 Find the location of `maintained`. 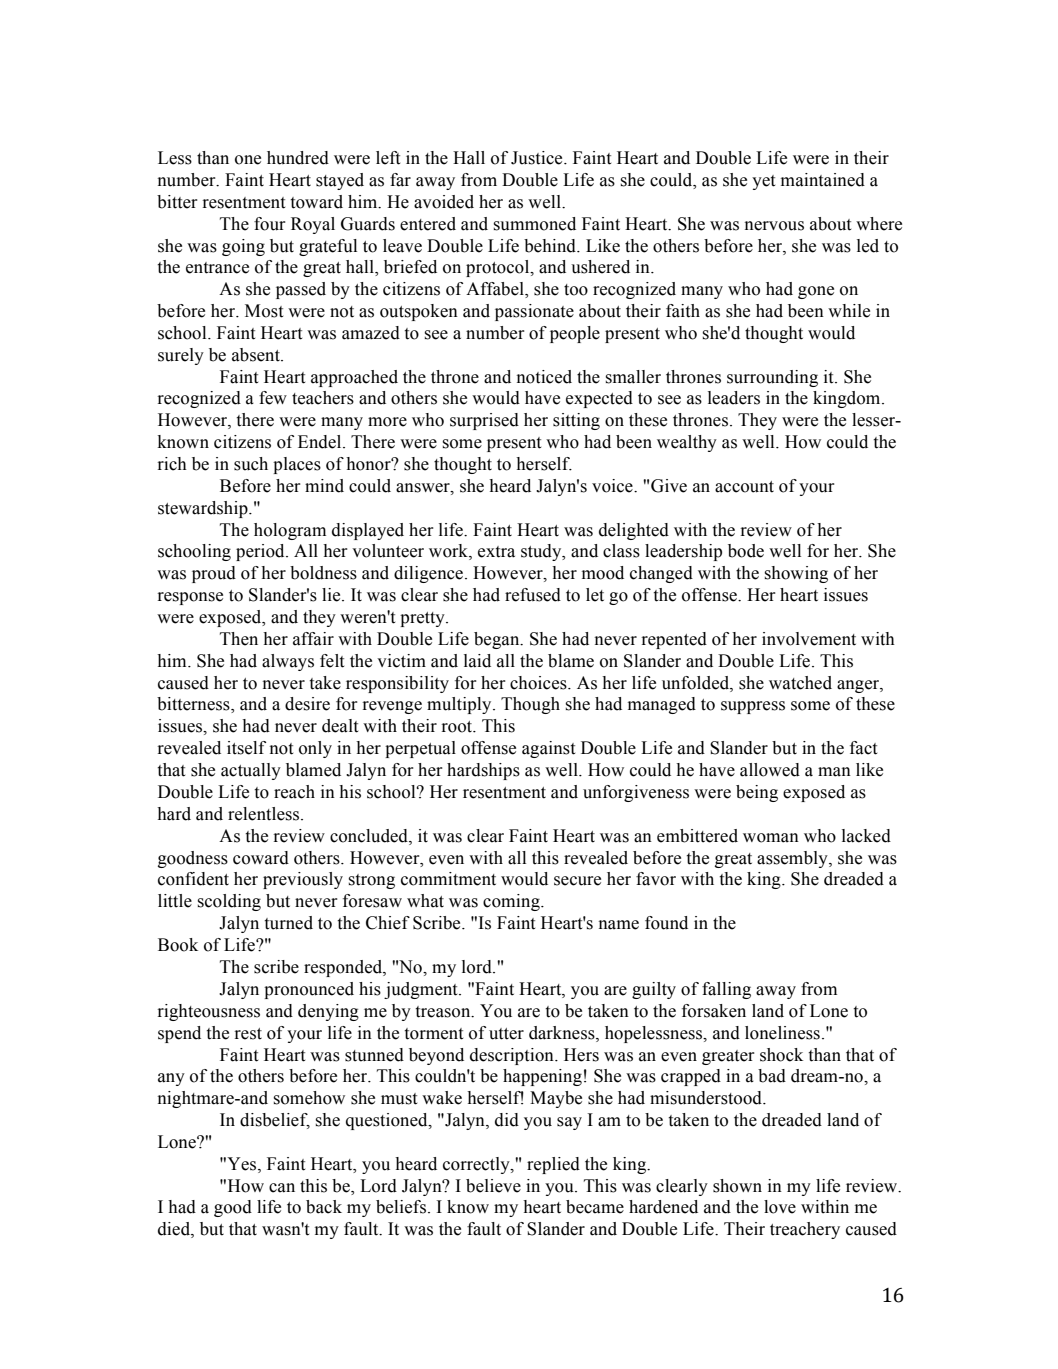

maintained is located at coordinates (823, 180).
